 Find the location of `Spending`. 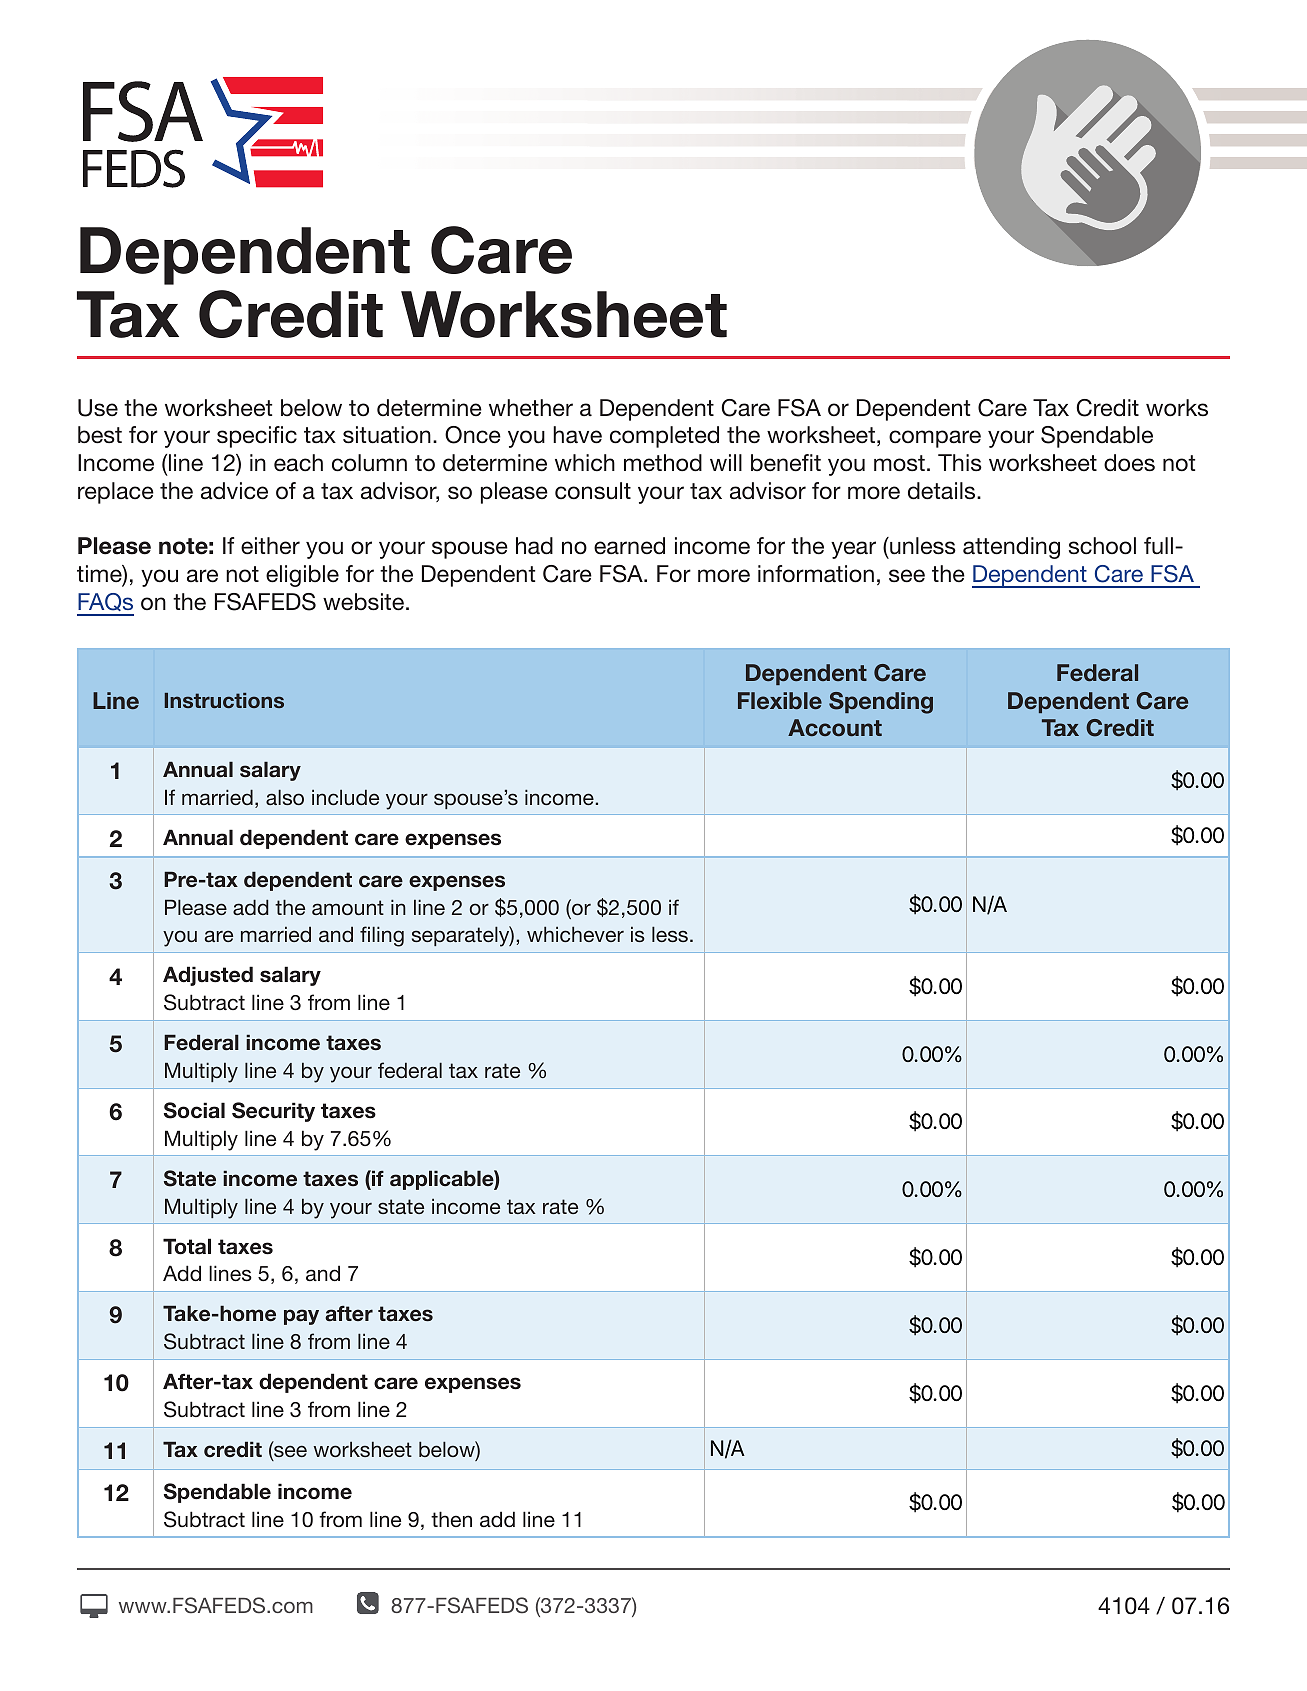

Spending is located at coordinates (881, 703).
